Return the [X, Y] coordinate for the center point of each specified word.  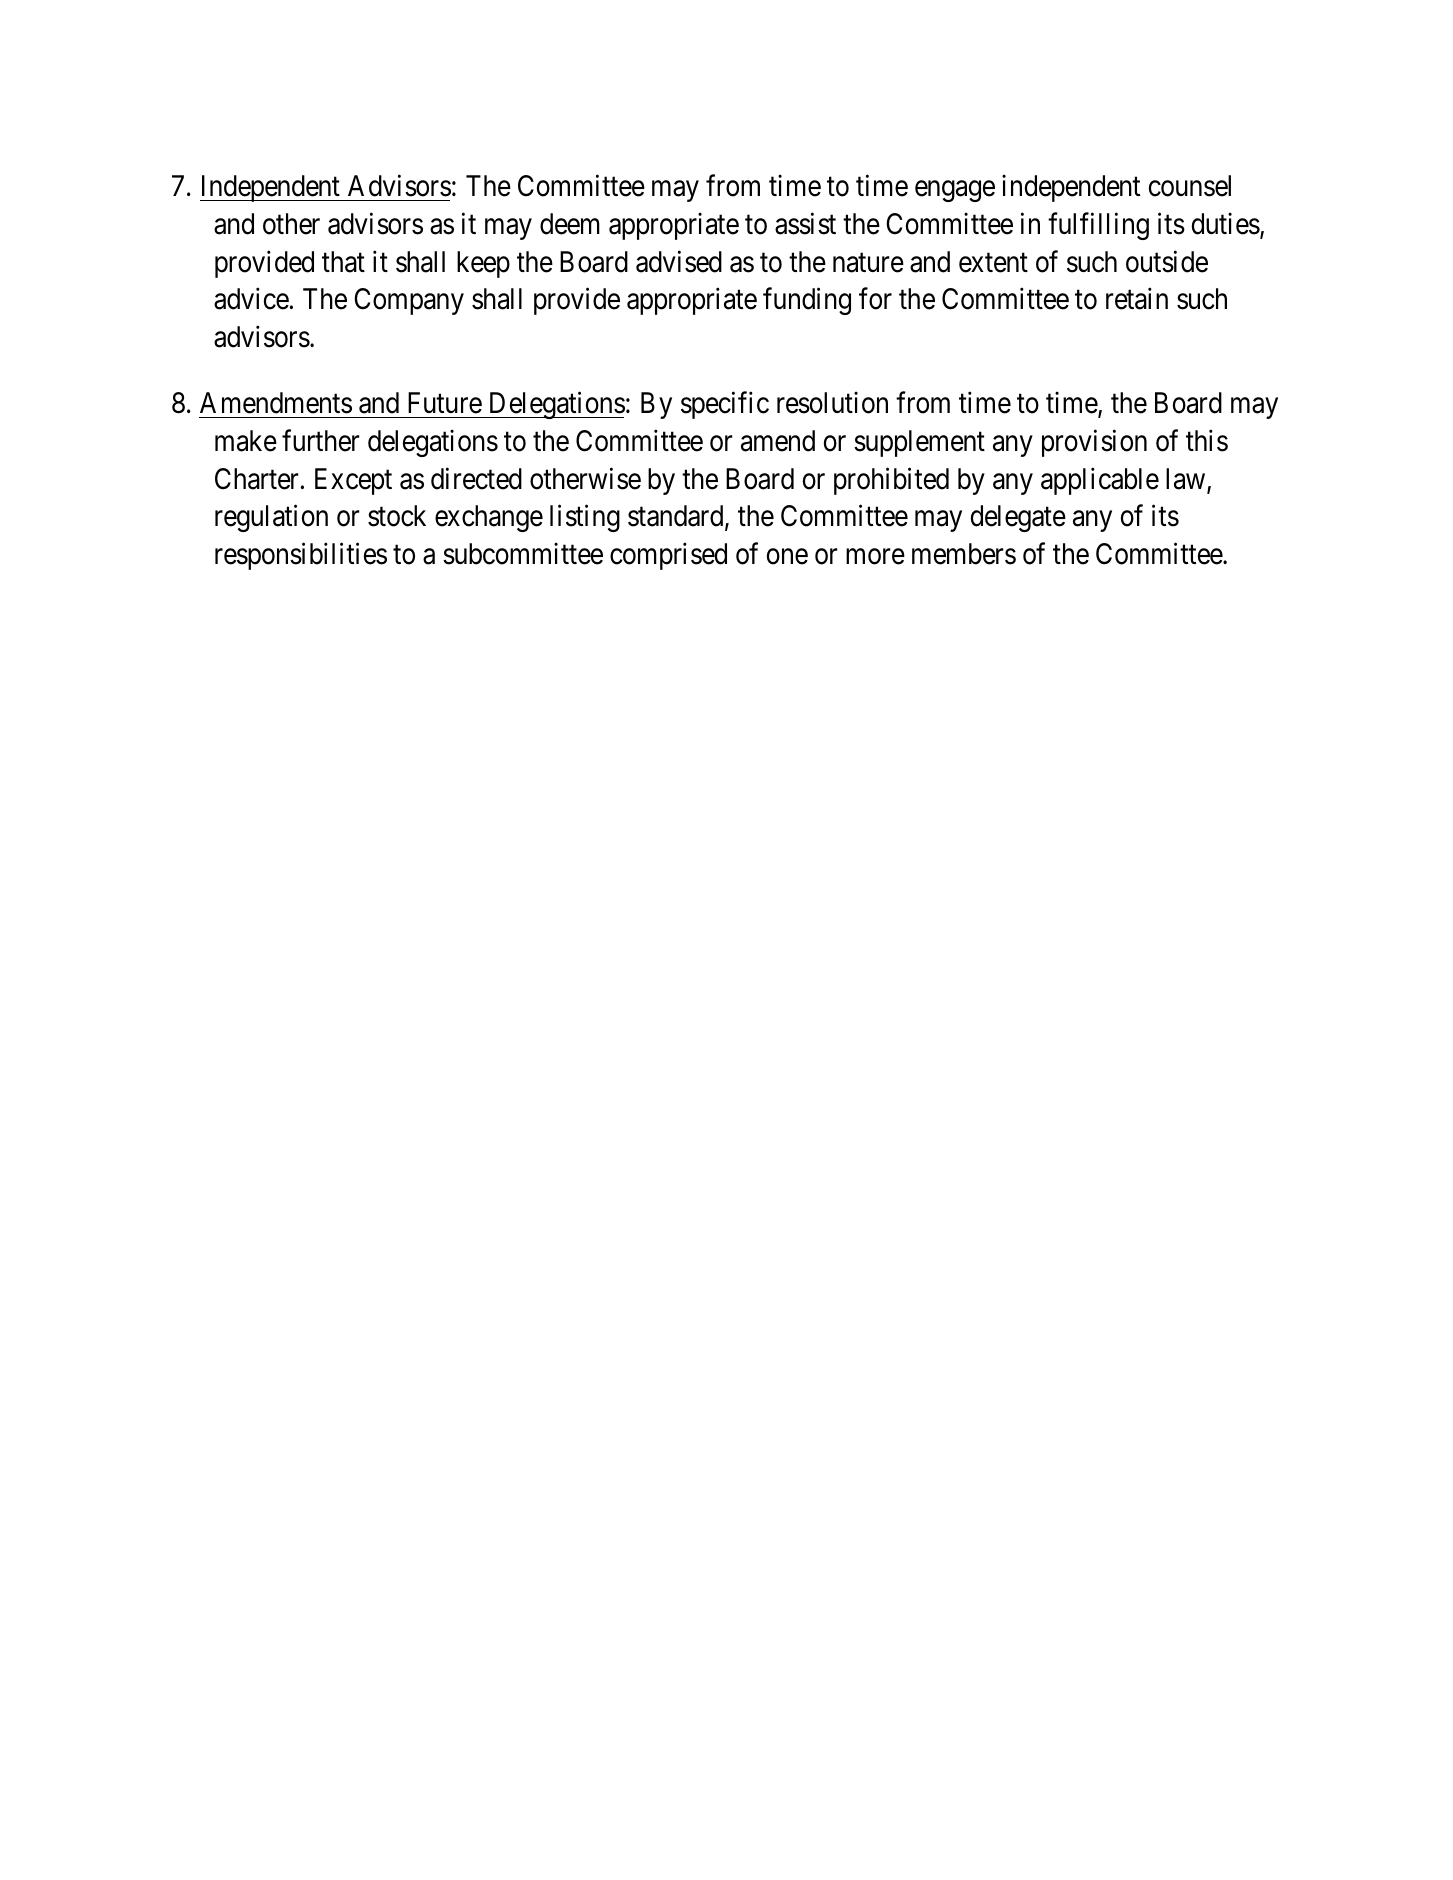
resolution [832, 403]
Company [409, 301]
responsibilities [301, 556]
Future [445, 403]
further [321, 440]
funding [807, 301]
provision [1094, 443]
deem [570, 224]
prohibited [891, 481]
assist [805, 224]
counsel [1190, 186]
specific [725, 405]
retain [1137, 299]
